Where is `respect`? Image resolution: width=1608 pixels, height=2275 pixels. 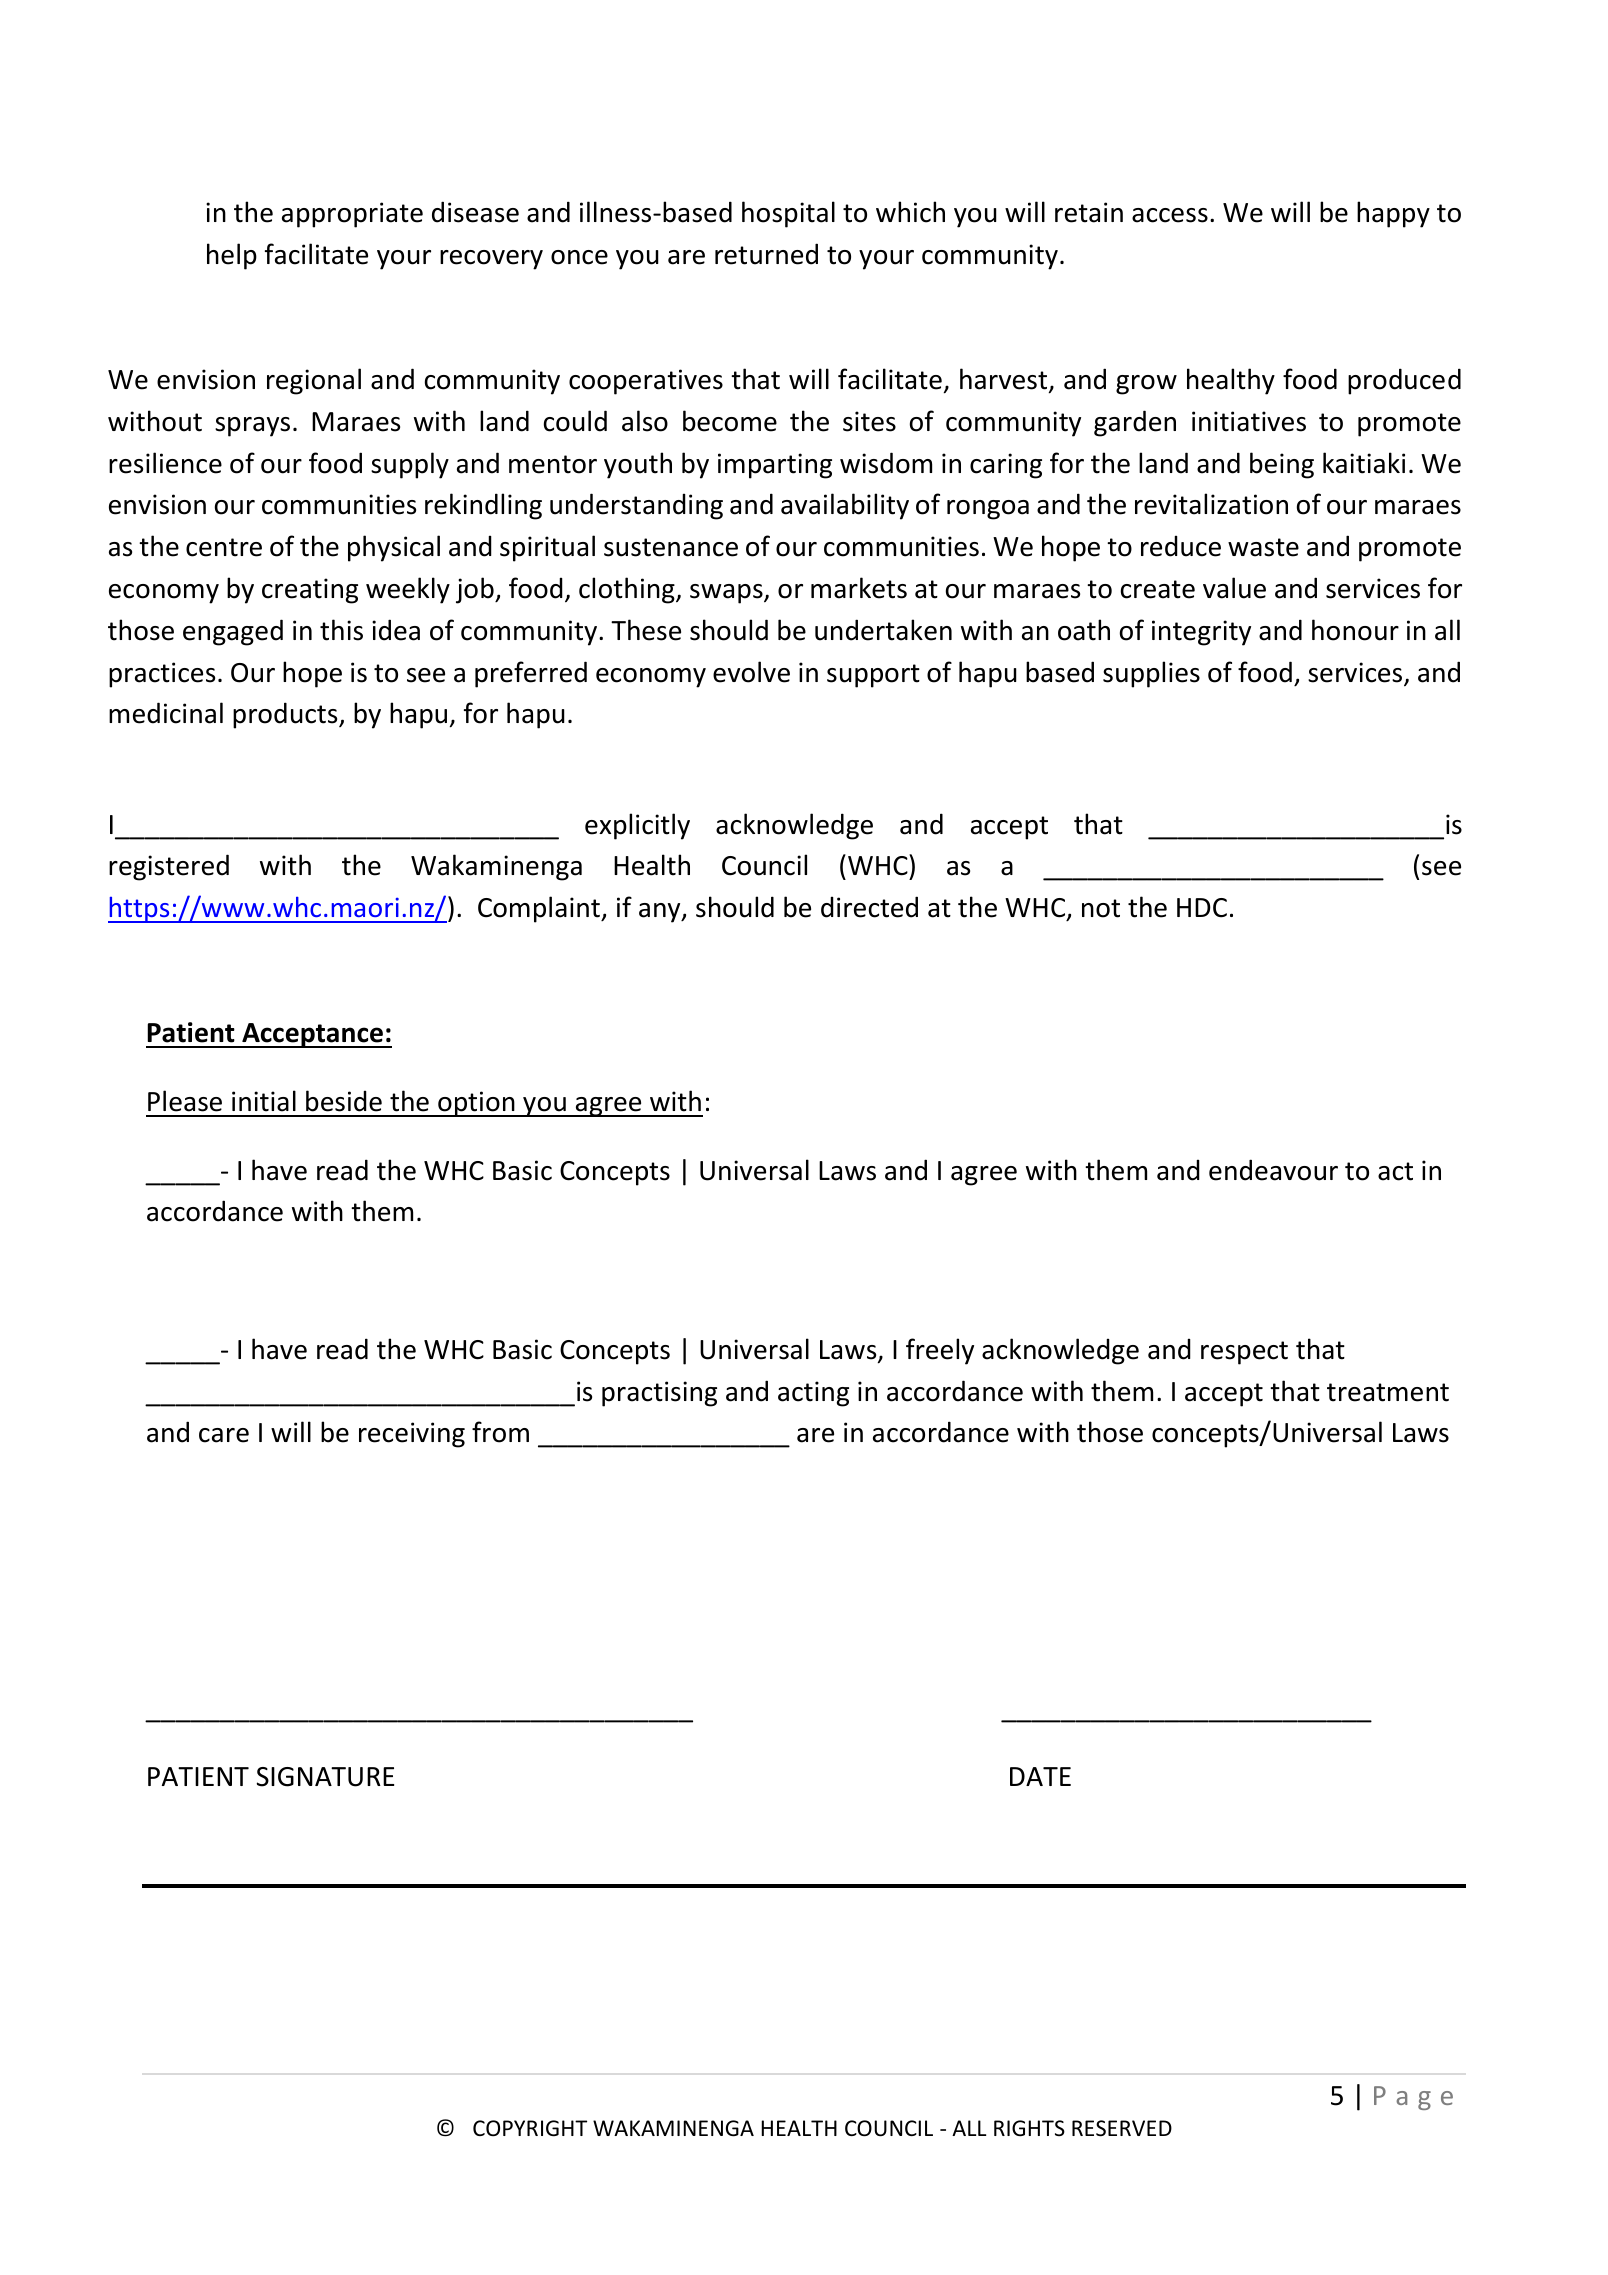
respect is located at coordinates (1244, 1353).
